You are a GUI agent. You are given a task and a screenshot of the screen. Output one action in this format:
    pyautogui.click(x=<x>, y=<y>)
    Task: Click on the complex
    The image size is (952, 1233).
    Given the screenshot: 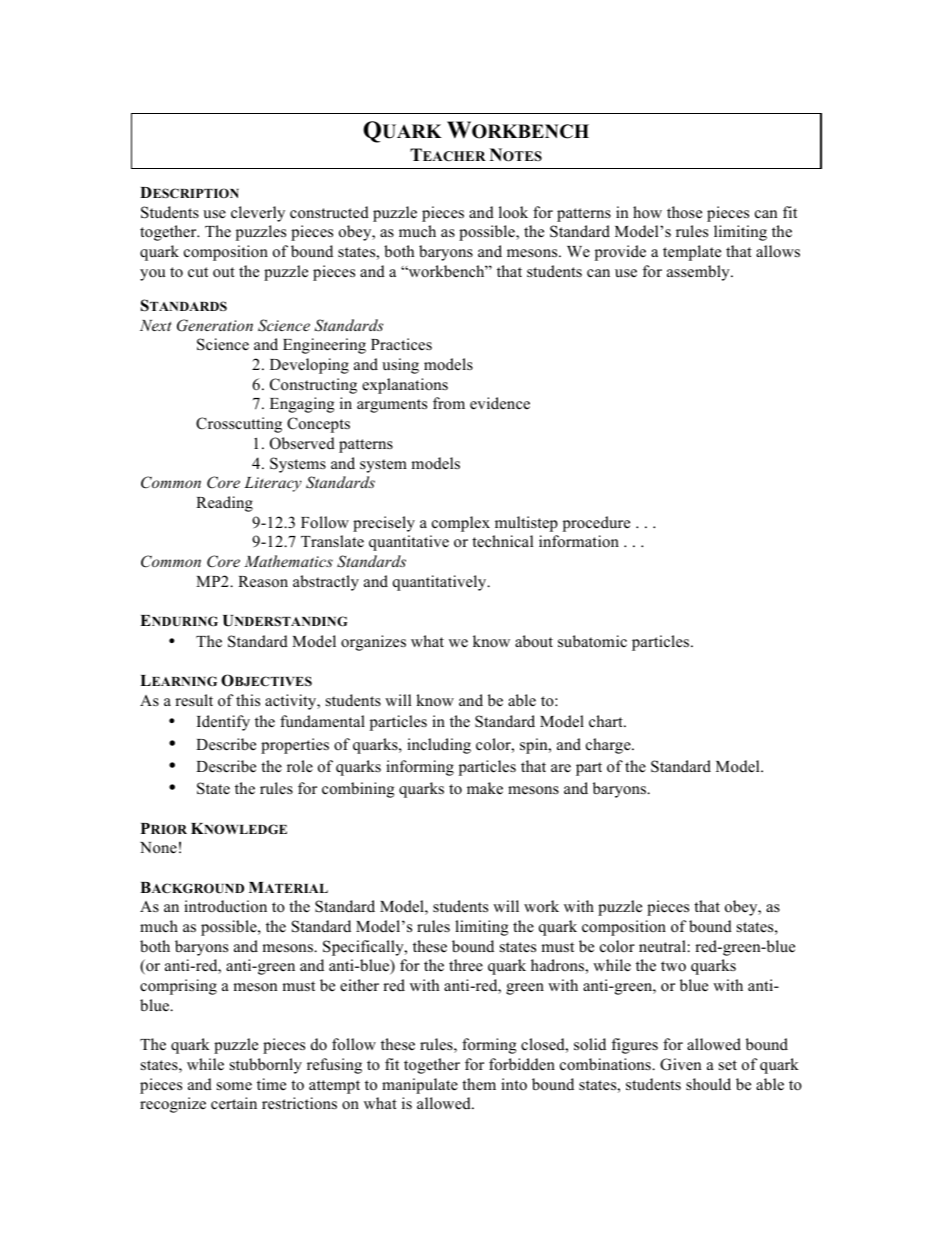 What is the action you would take?
    pyautogui.click(x=461, y=524)
